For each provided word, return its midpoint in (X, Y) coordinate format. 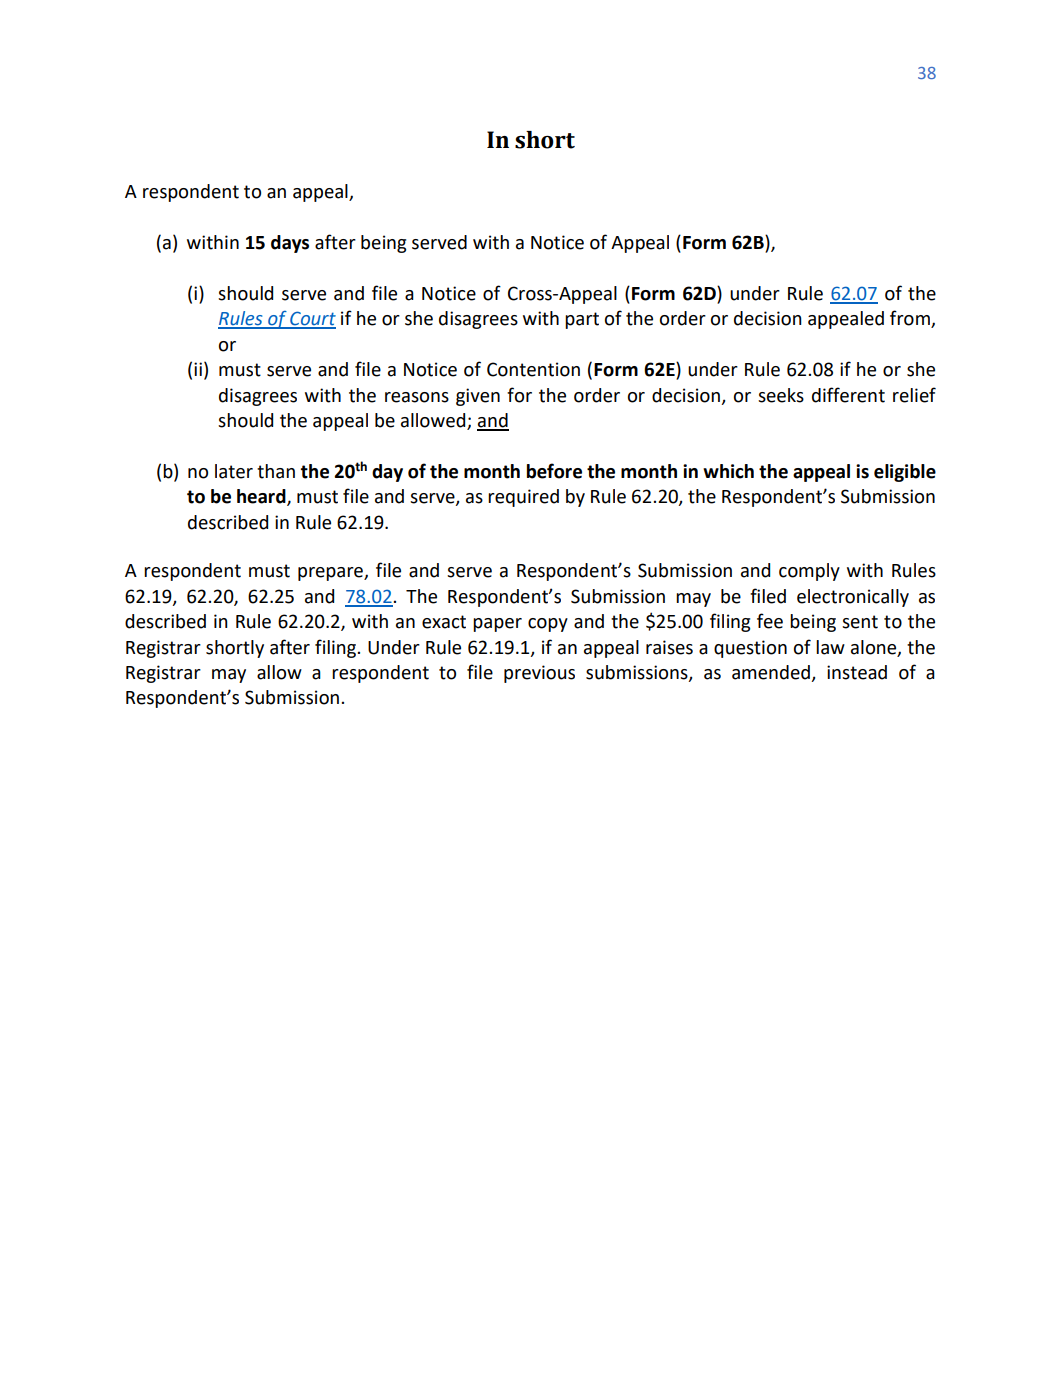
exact (444, 622)
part (582, 320)
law (830, 647)
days (290, 244)
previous (539, 674)
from (911, 319)
